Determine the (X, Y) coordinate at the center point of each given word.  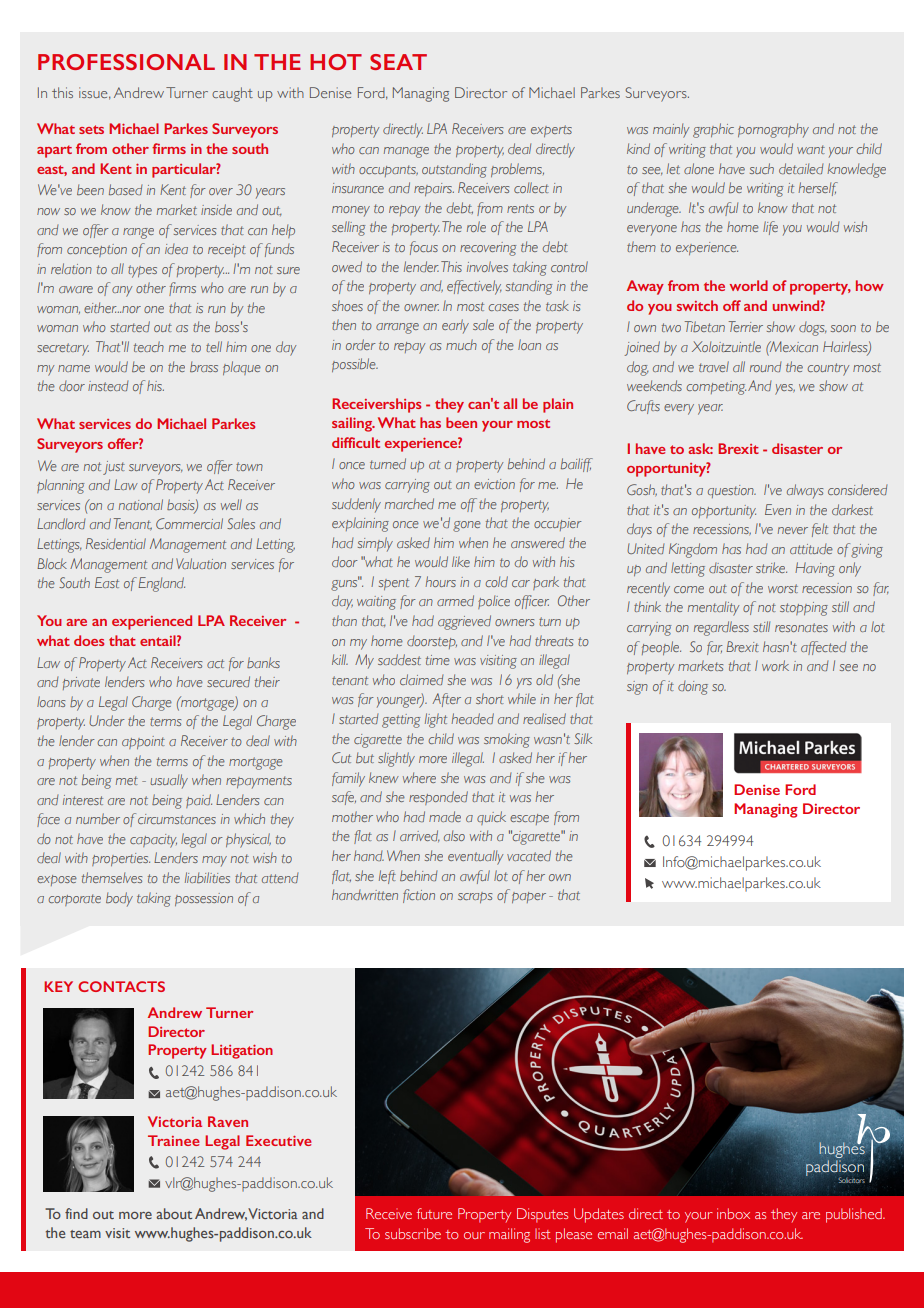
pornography (773, 130)
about (174, 1213)
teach (149, 346)
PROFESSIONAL (126, 62)
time (438, 660)
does (89, 640)
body (119, 899)
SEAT (398, 62)
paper (529, 897)
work (775, 665)
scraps (475, 897)
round (765, 367)
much (461, 344)
